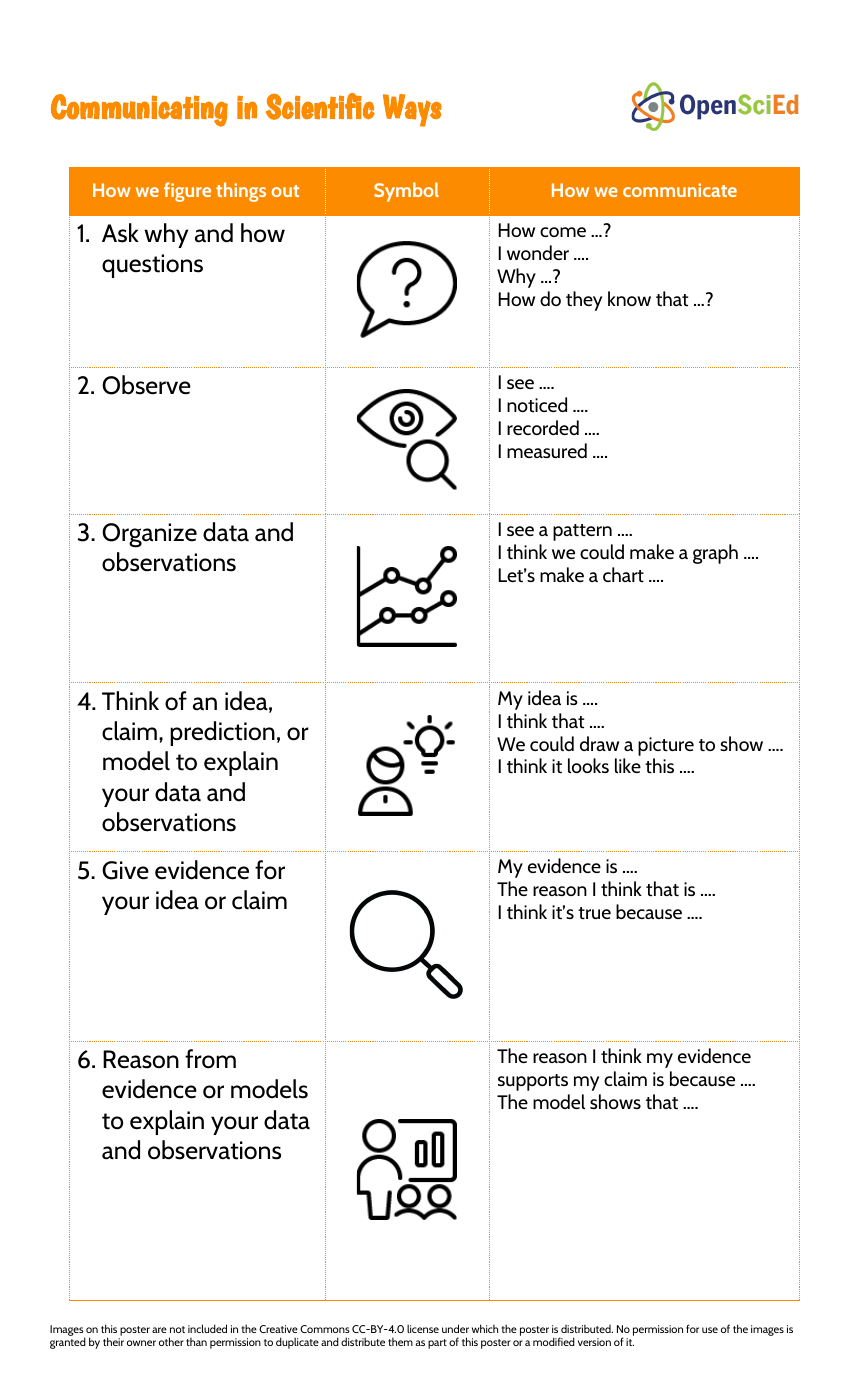  Describe the element at coordinates (547, 450) in the document. I see `measured` at that location.
